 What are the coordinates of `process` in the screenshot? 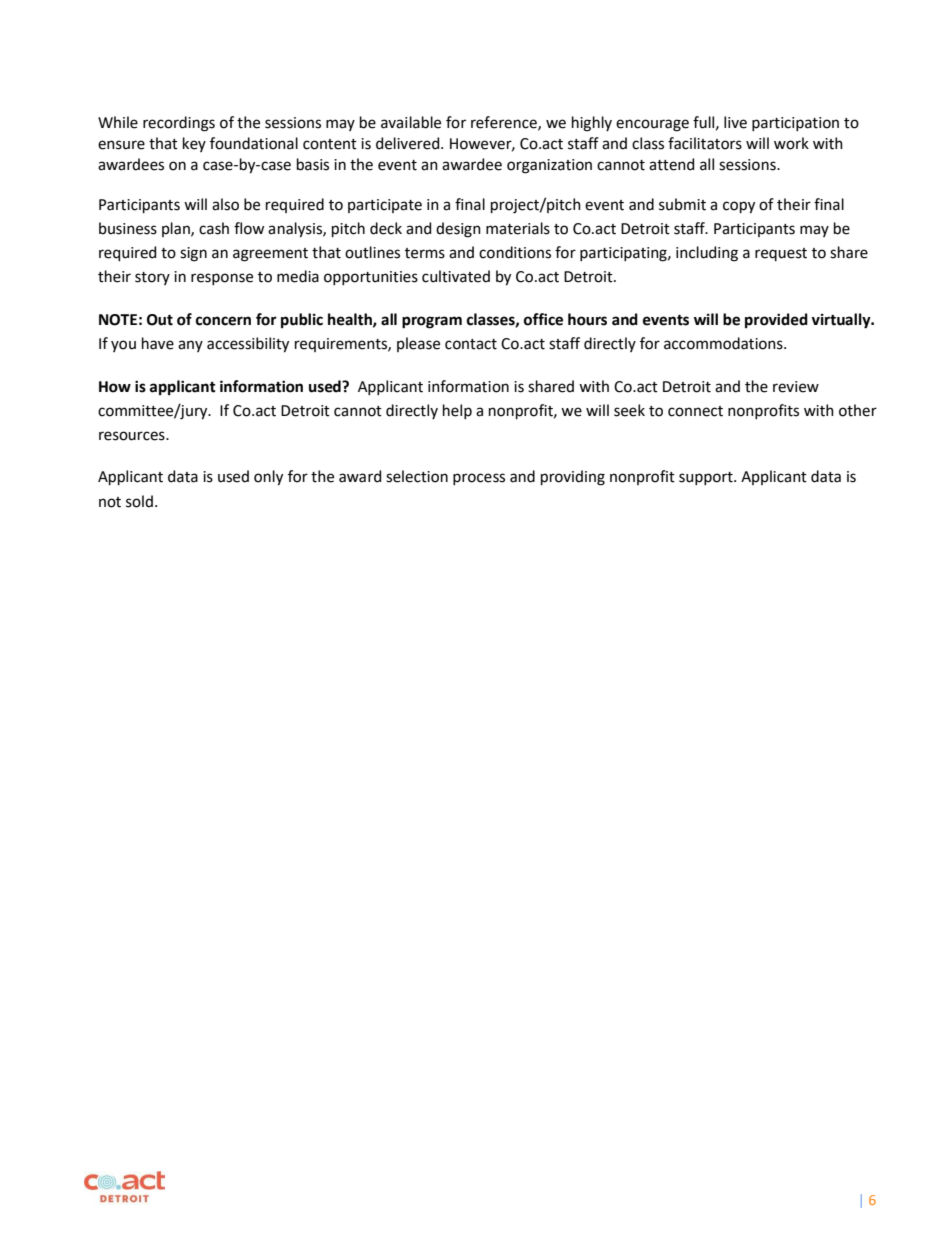 It's located at (479, 479).
